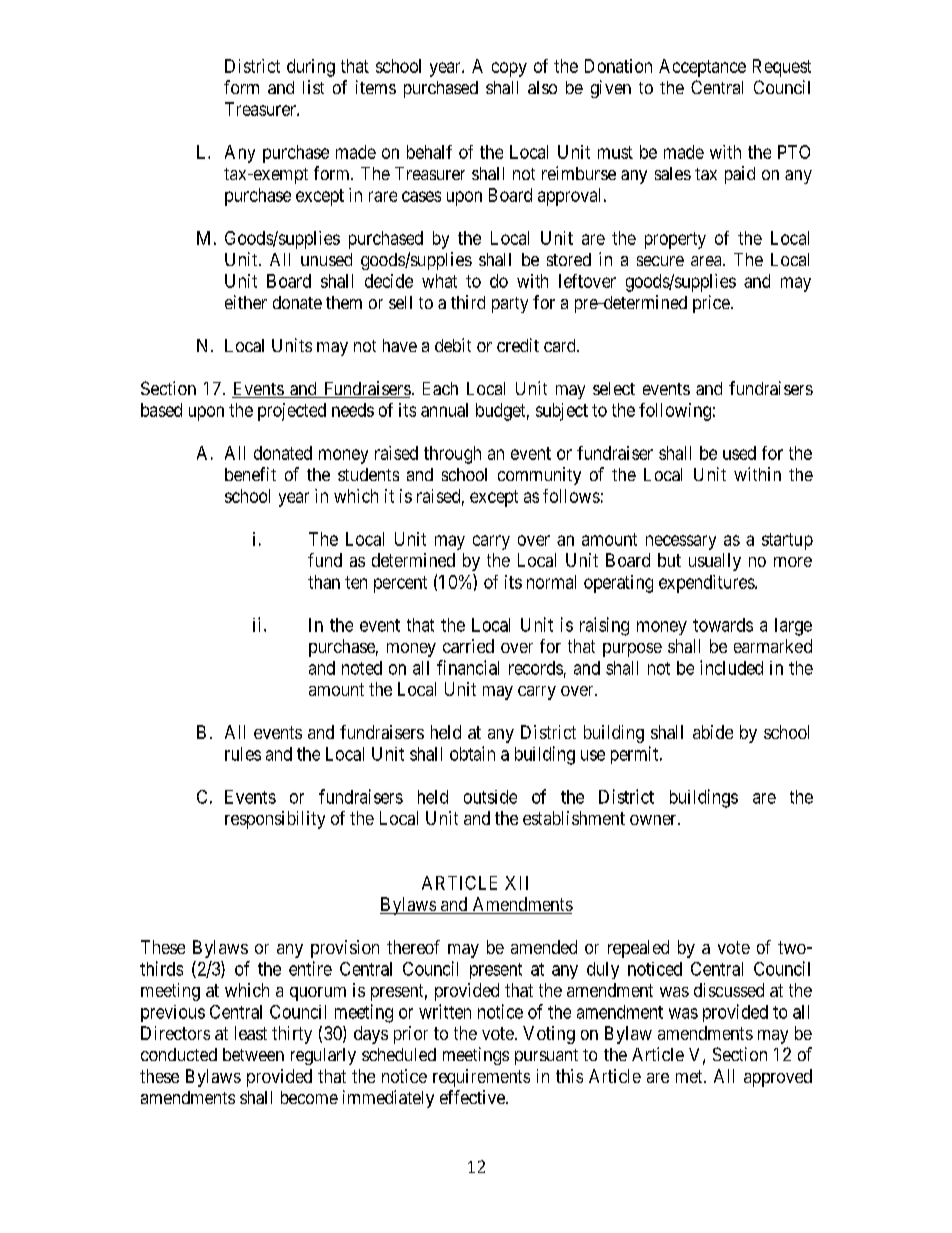 This screenshot has width=952, height=1233. What do you see at coordinates (702, 68) in the screenshot?
I see `Acceptance` at bounding box center [702, 68].
